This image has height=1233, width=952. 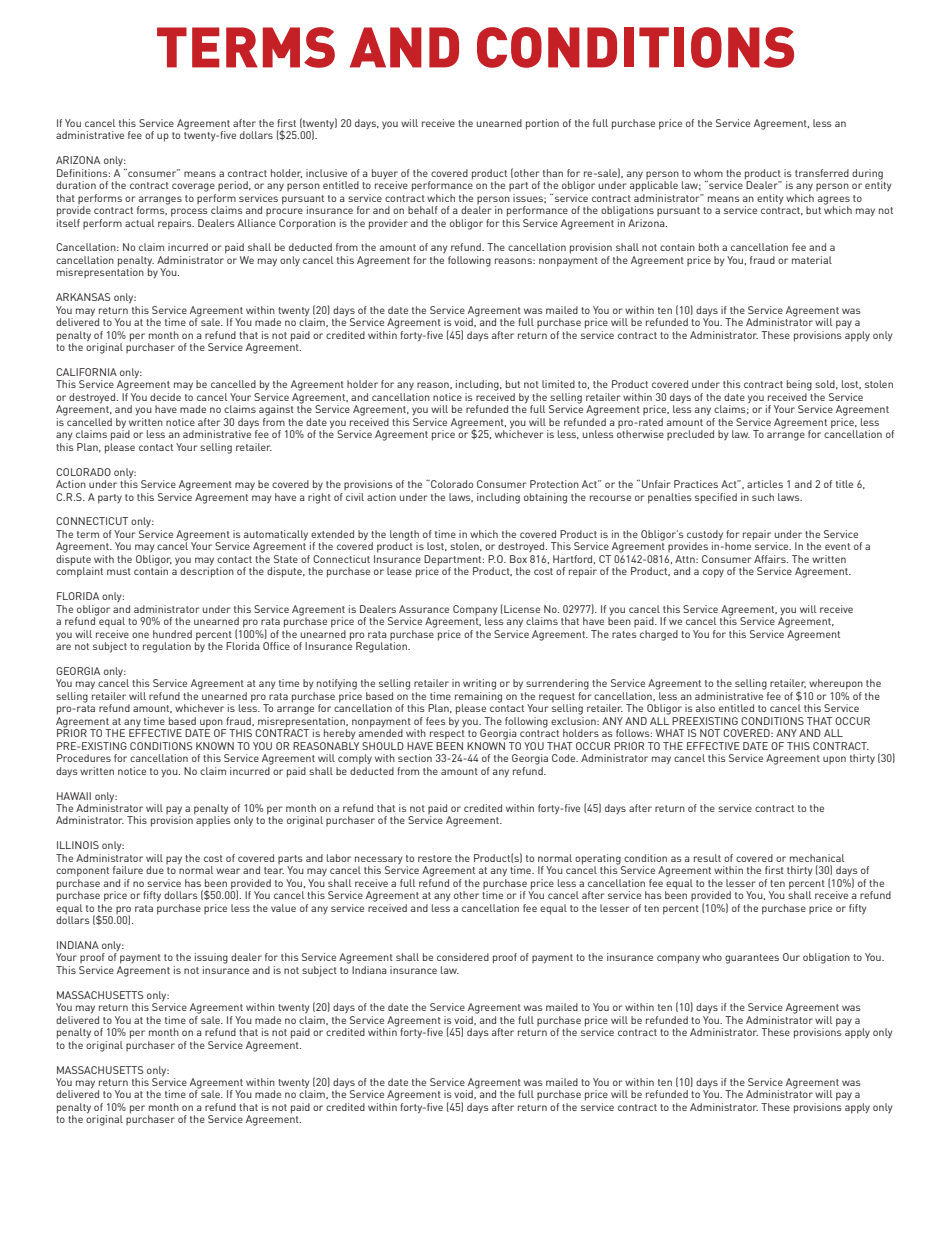 I want to click on portion, so click(x=542, y=124).
